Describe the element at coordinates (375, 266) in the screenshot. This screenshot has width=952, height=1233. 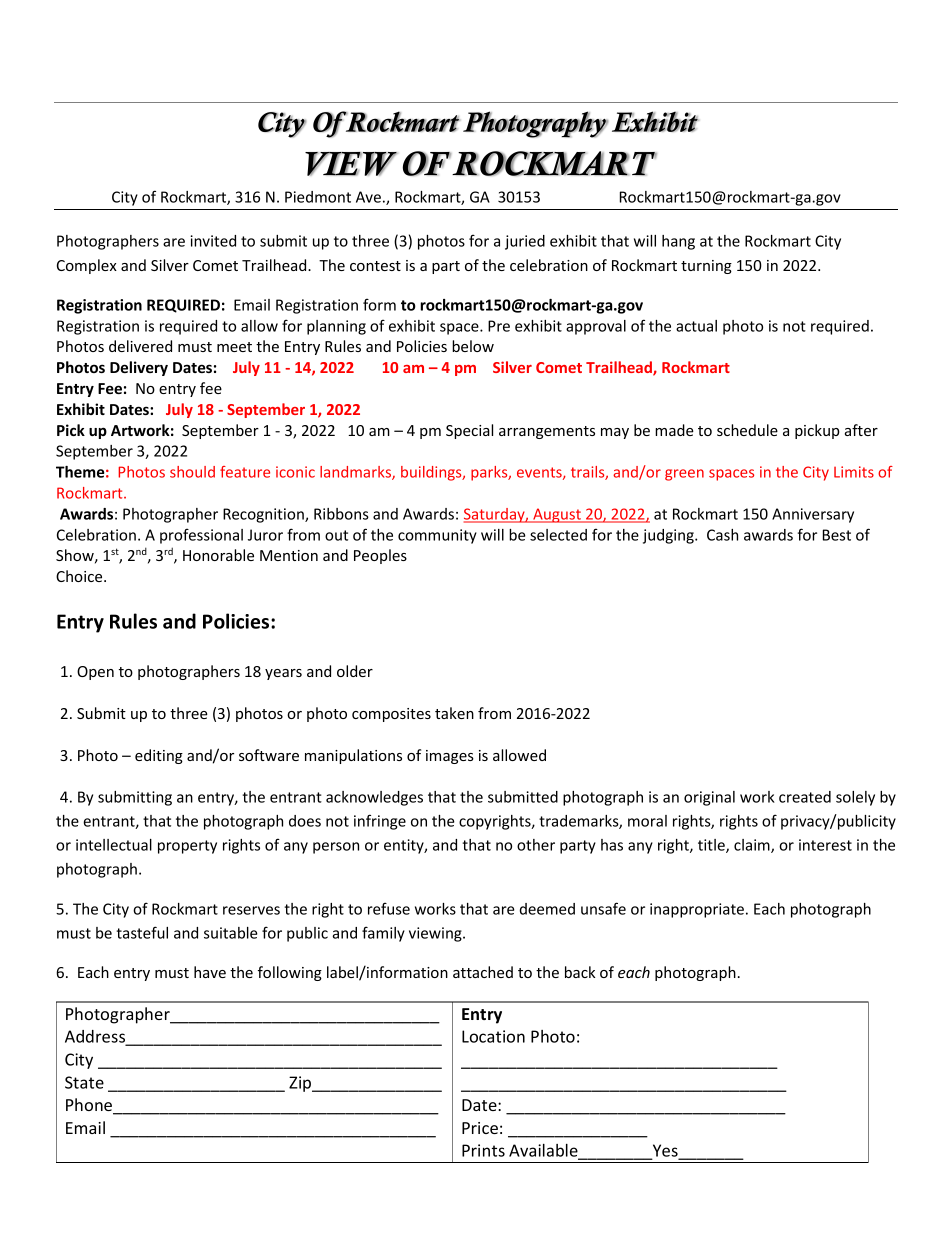
I see `contest` at that location.
